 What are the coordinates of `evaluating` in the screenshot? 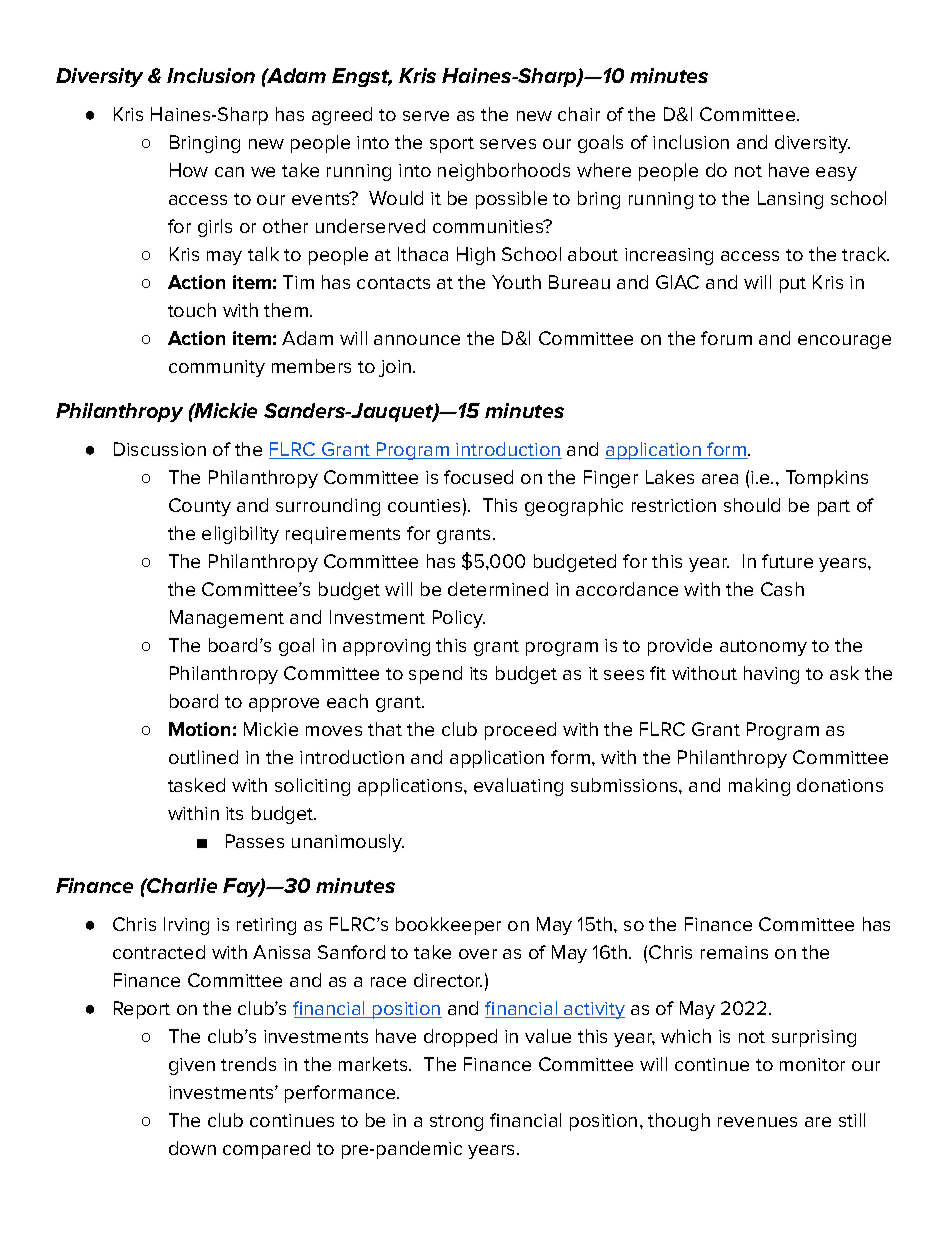 It's located at (518, 787).
